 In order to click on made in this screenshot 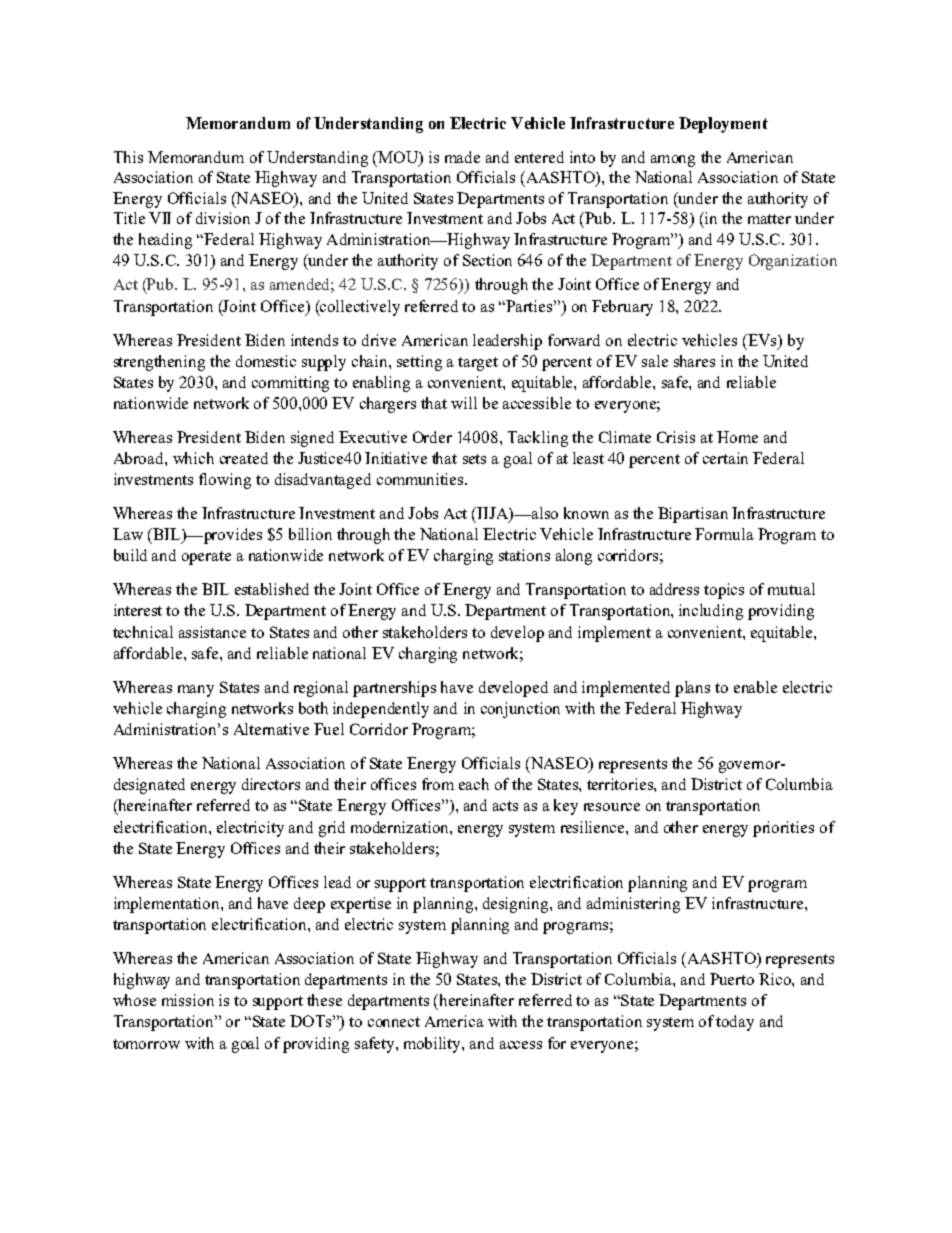, I will do `click(462, 157)`.
